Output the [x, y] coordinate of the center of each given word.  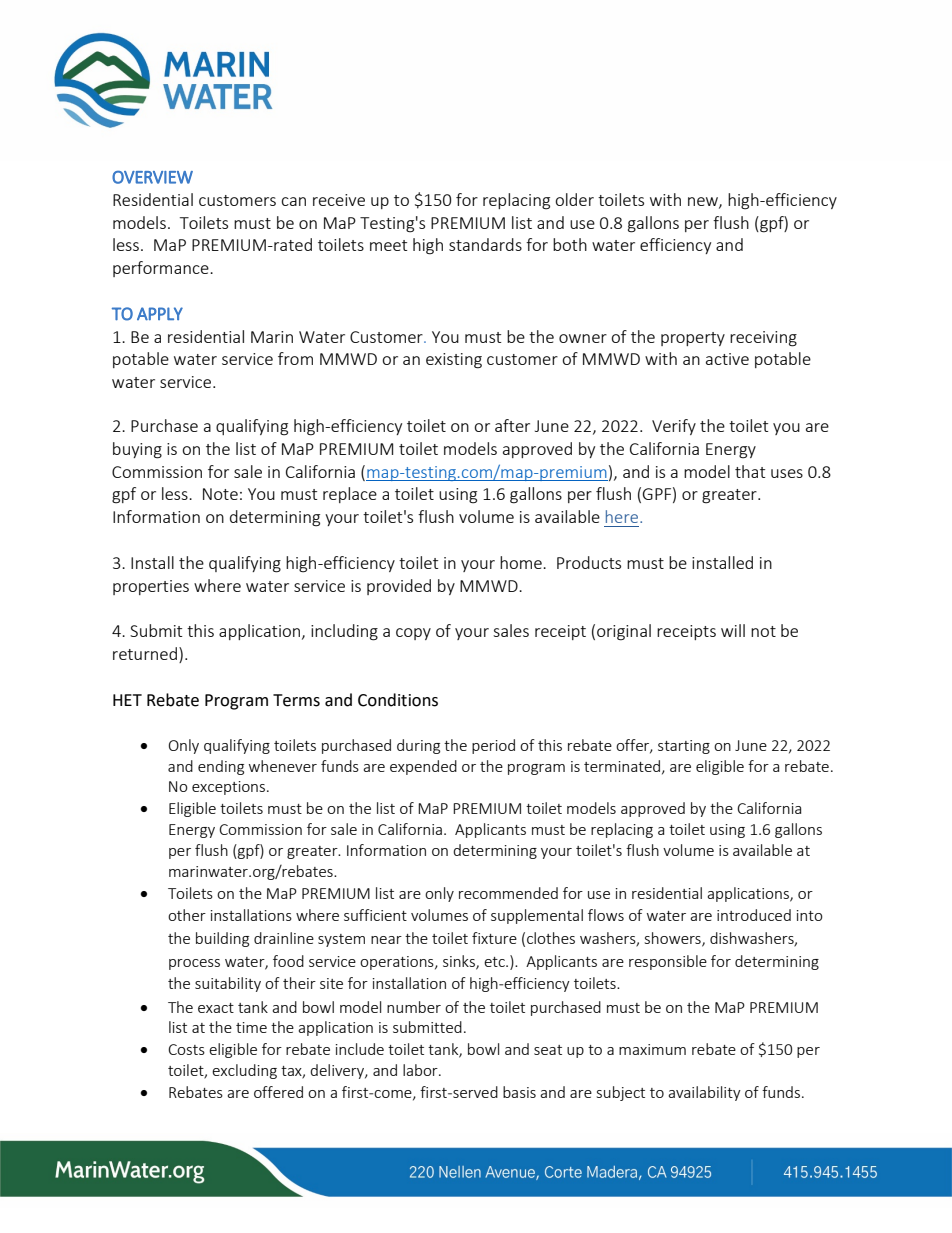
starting [684, 747]
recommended [508, 893]
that [750, 471]
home [522, 562]
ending [221, 767]
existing [454, 361]
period [493, 746]
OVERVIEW [152, 177]
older [574, 199]
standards [485, 244]
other [187, 915]
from [295, 358]
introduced [754, 915]
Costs [186, 1049]
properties [151, 587]
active [727, 359]
